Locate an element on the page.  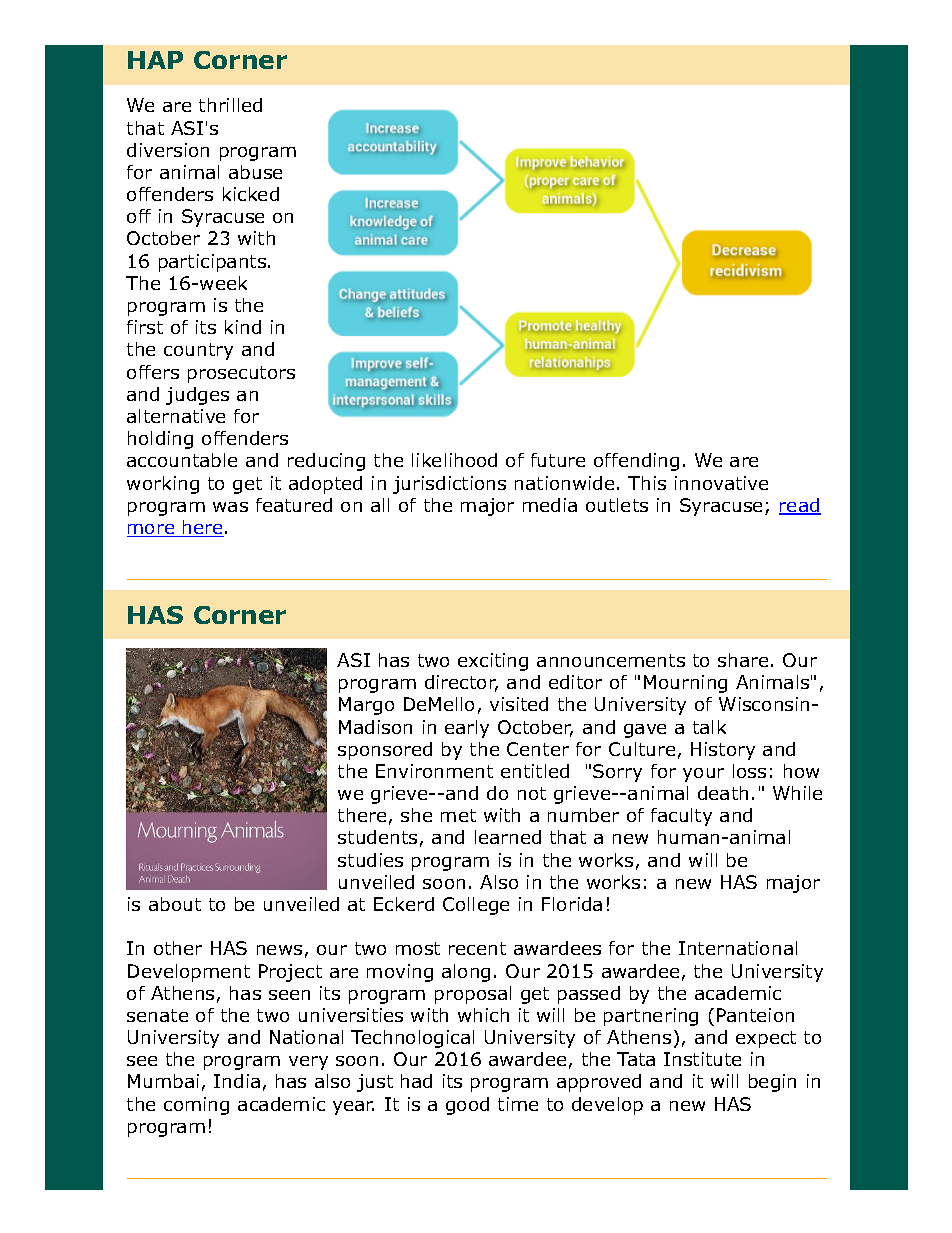
offending is located at coordinates (636, 462).
